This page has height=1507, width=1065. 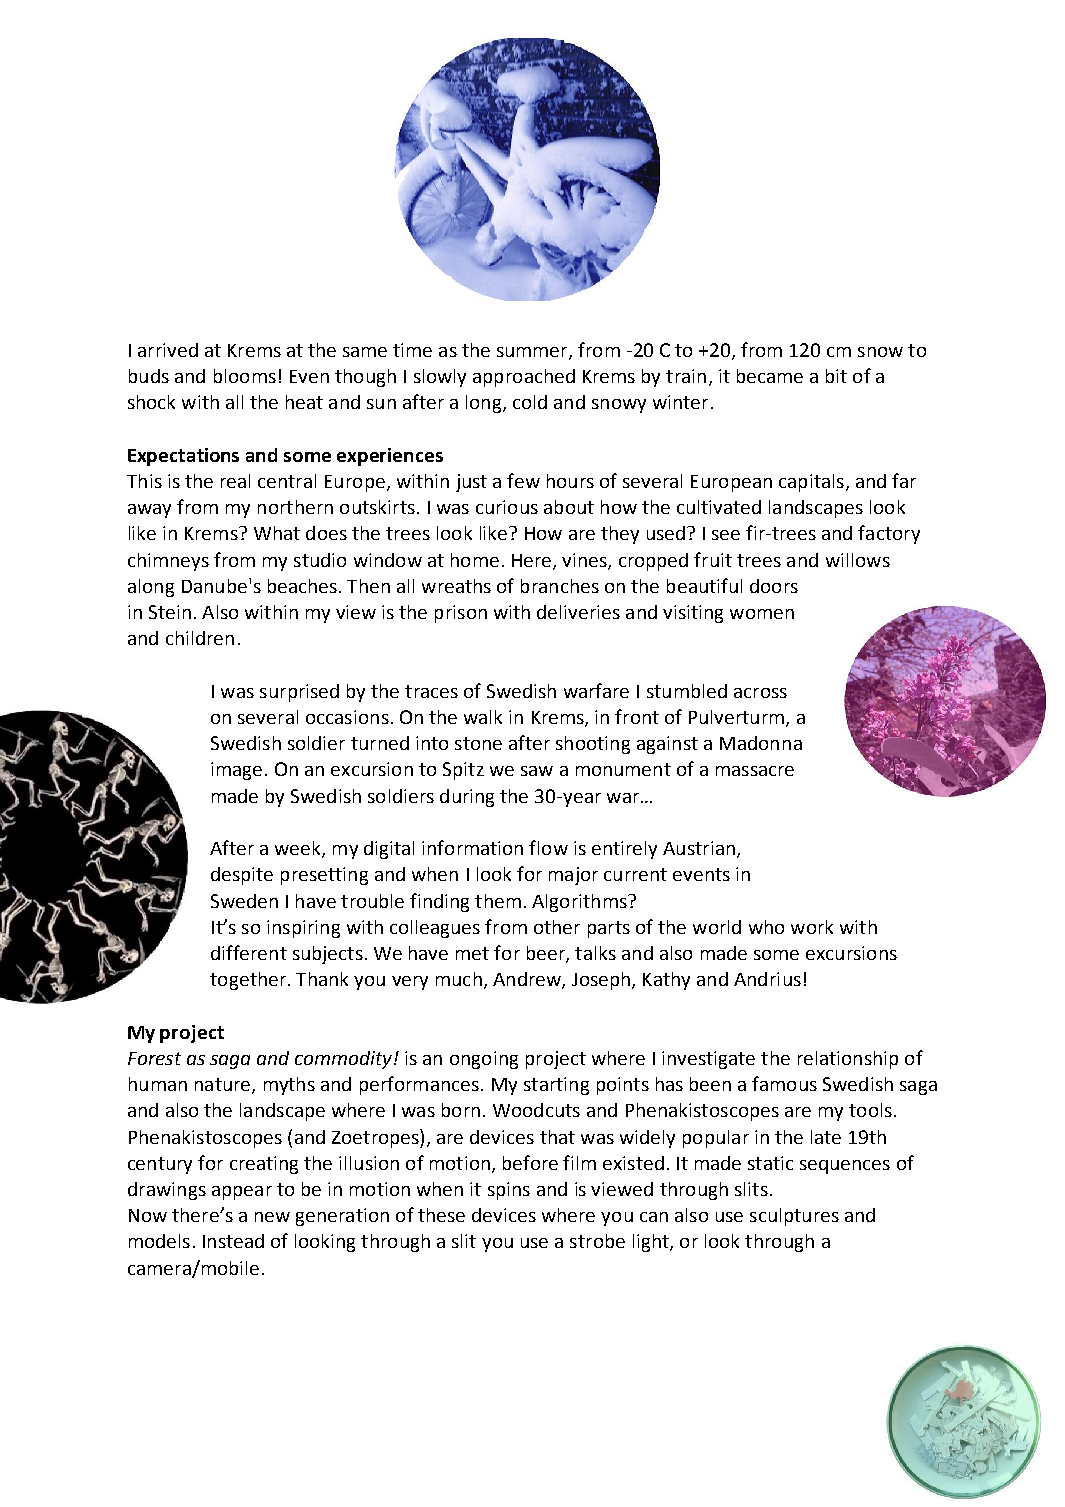 I want to click on doors, so click(x=774, y=586).
